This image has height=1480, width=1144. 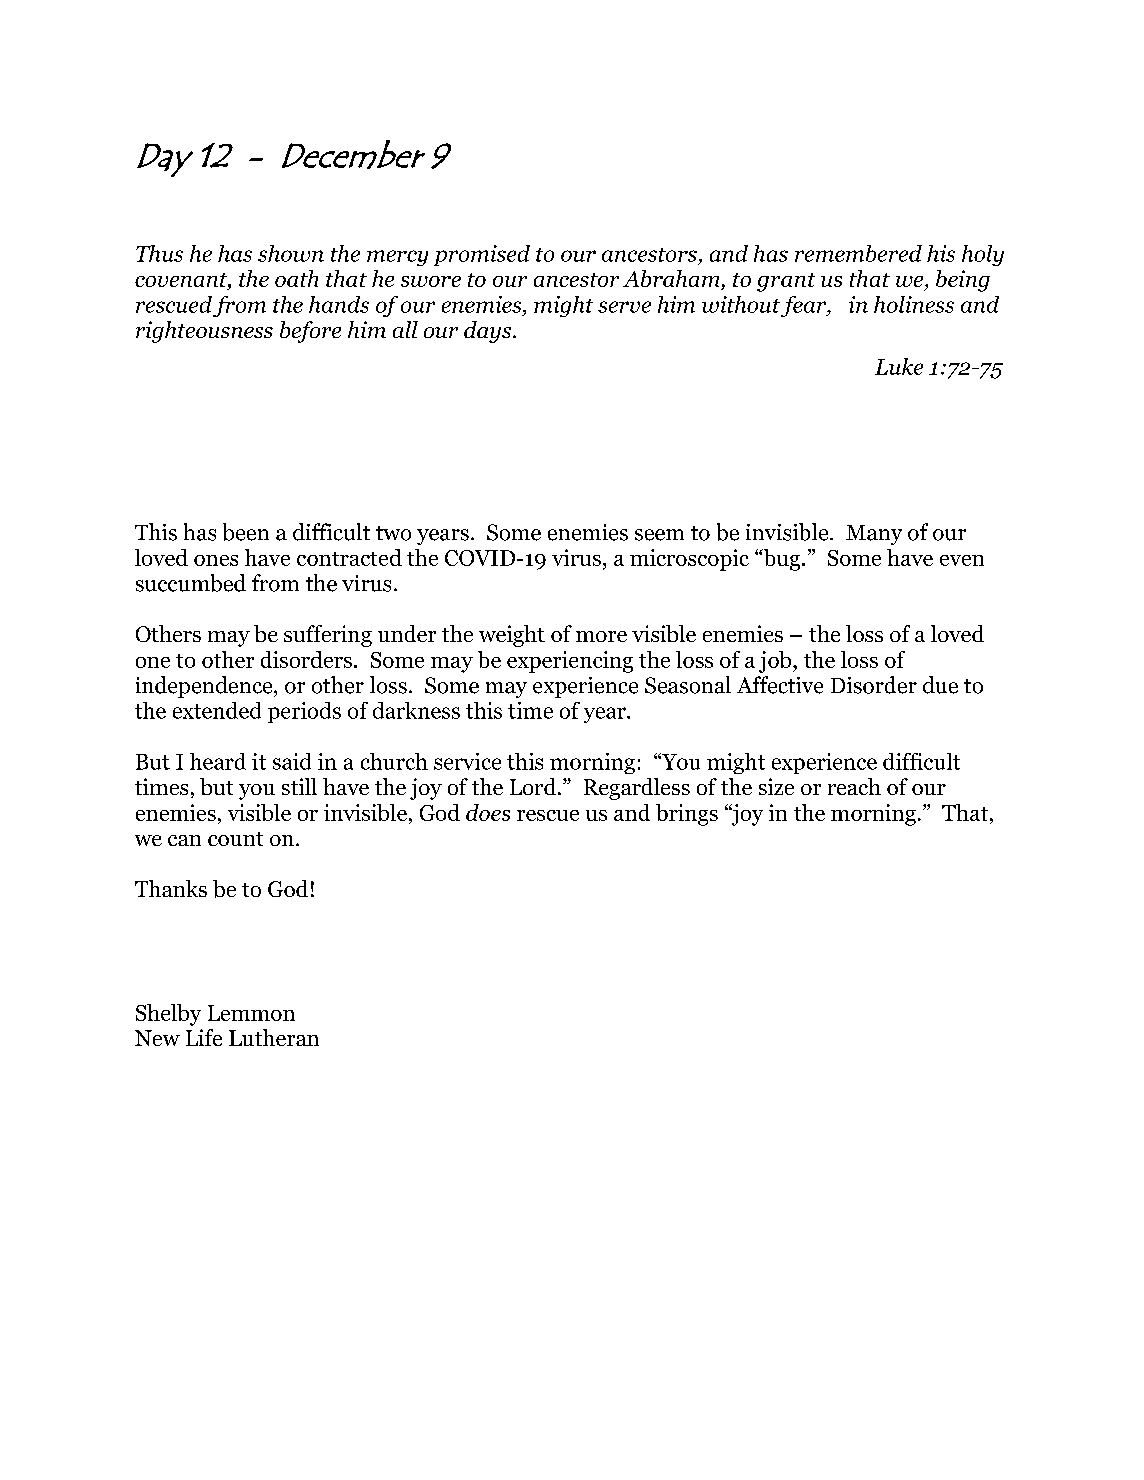 I want to click on brings, so click(x=687, y=815).
